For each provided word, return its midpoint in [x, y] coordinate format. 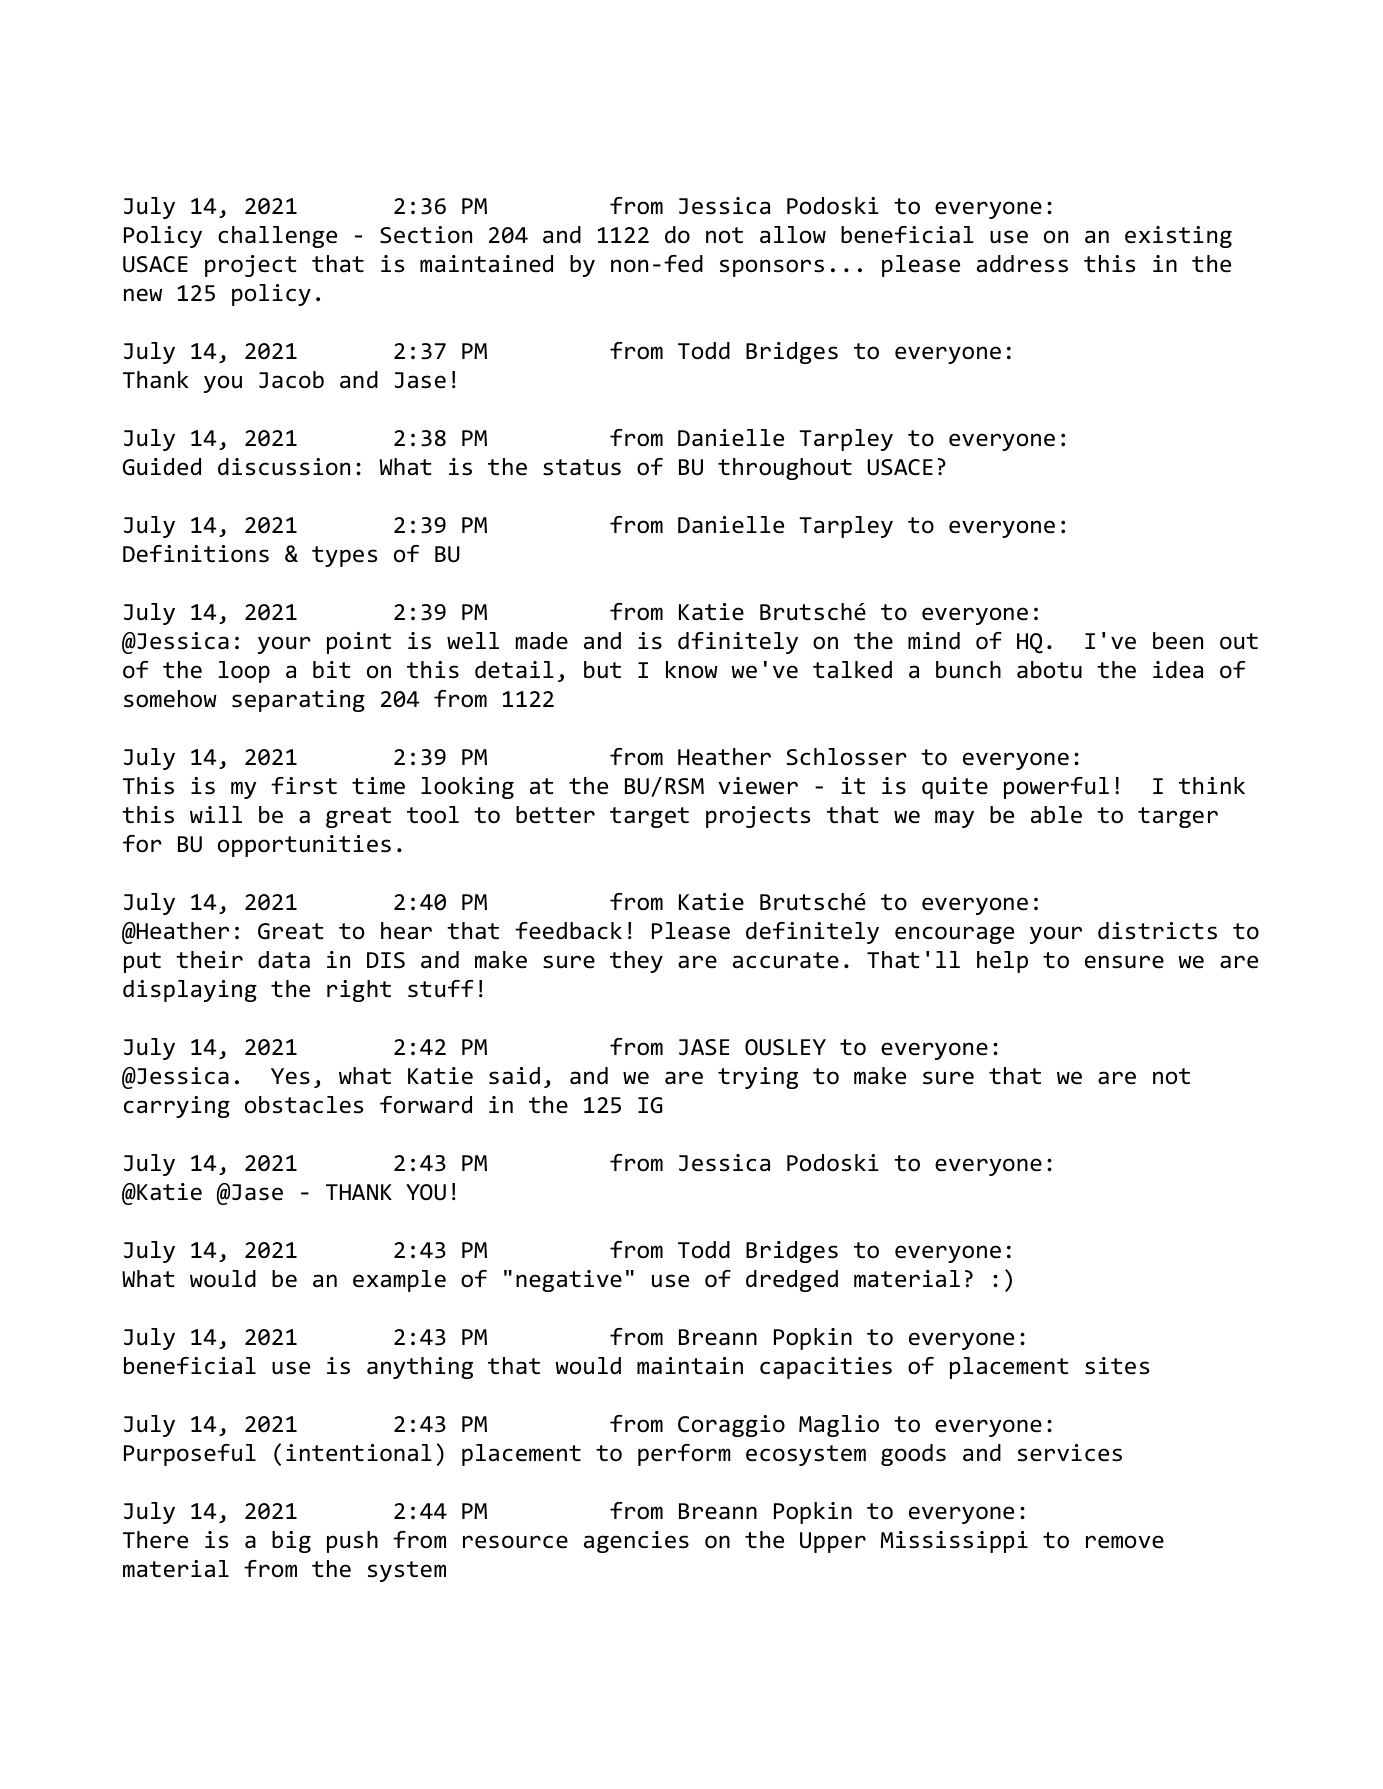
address [1022, 264]
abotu [1049, 670]
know [692, 670]
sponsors [772, 268]
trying [758, 1078]
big [291, 1542]
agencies [636, 1542]
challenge [277, 237]
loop [244, 672]
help [1002, 962]
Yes [290, 1076]
